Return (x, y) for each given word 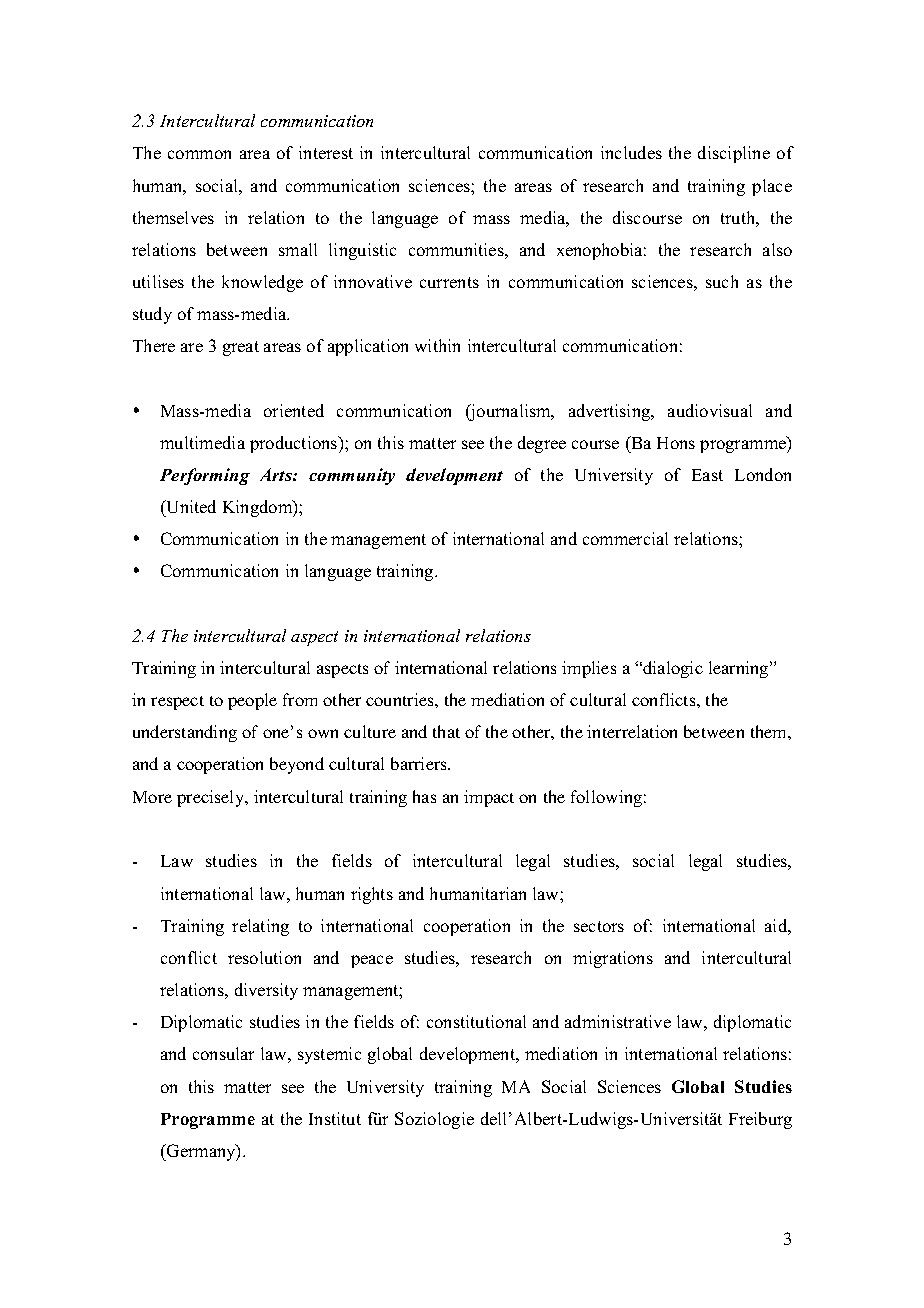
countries (401, 699)
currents (449, 282)
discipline (734, 154)
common (199, 154)
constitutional (476, 1021)
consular (223, 1053)
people (252, 701)
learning (740, 669)
